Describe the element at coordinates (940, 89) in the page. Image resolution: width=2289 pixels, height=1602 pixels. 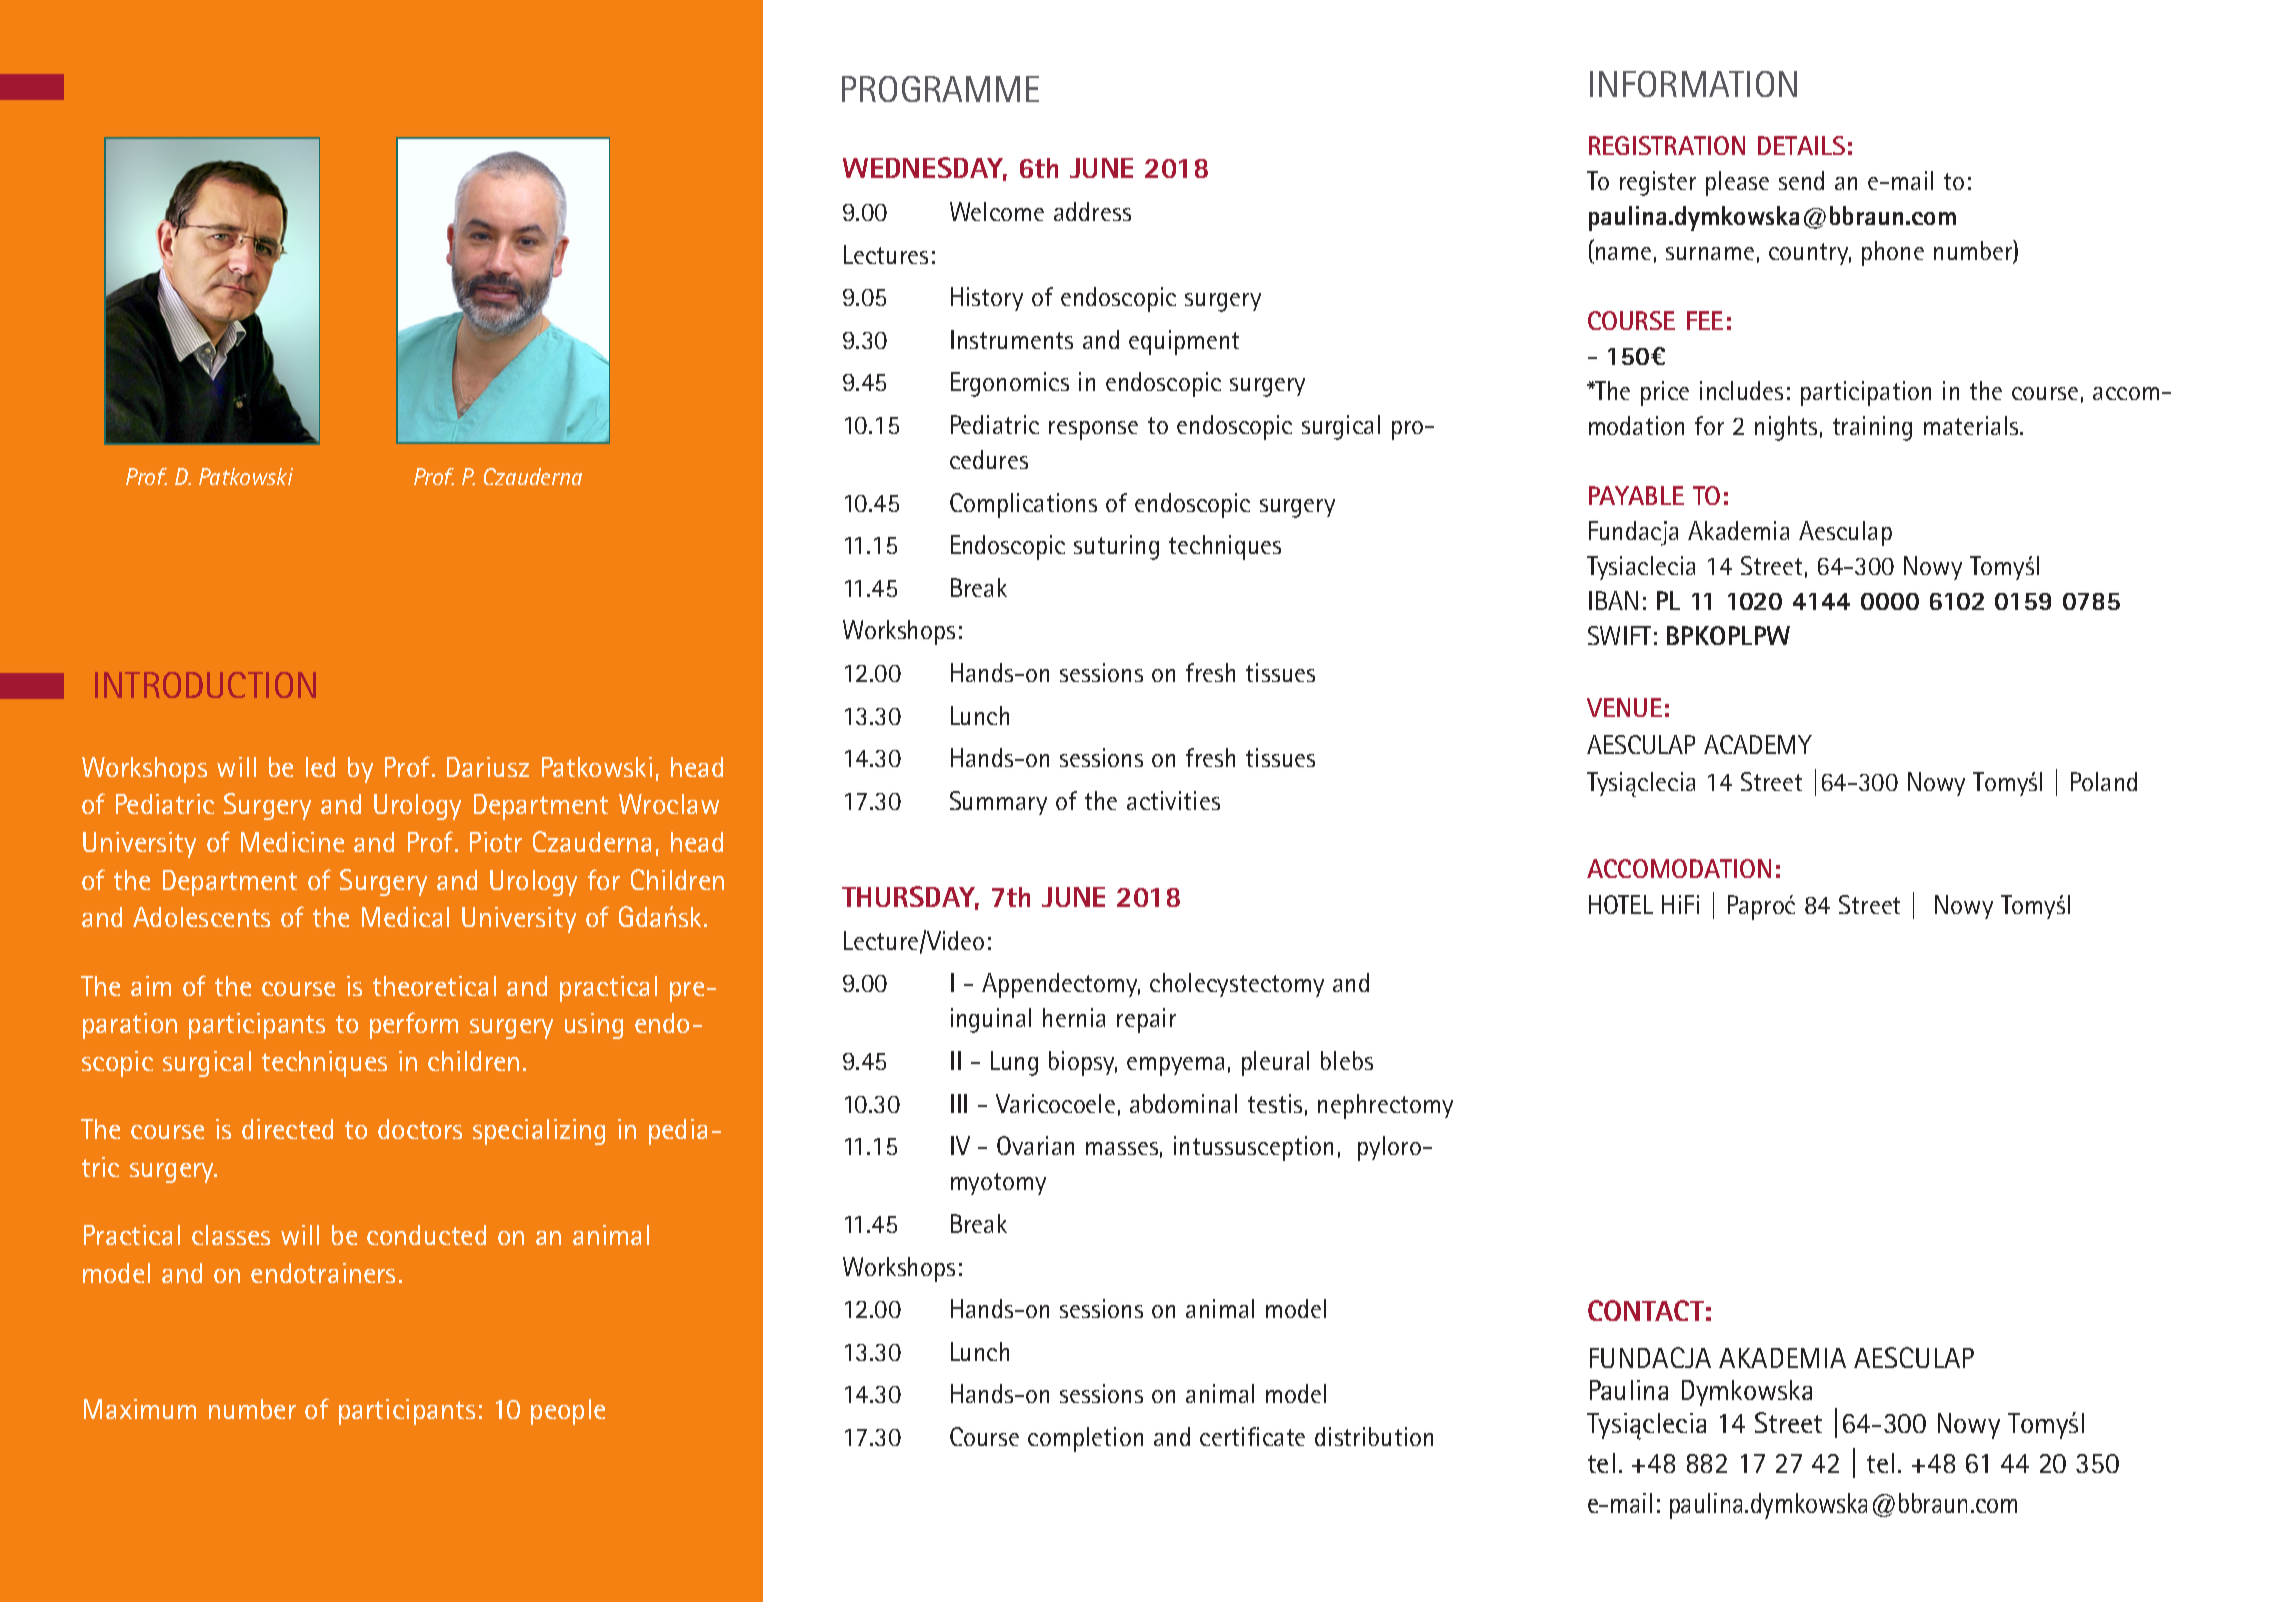
I see `PROGRAMME` at that location.
